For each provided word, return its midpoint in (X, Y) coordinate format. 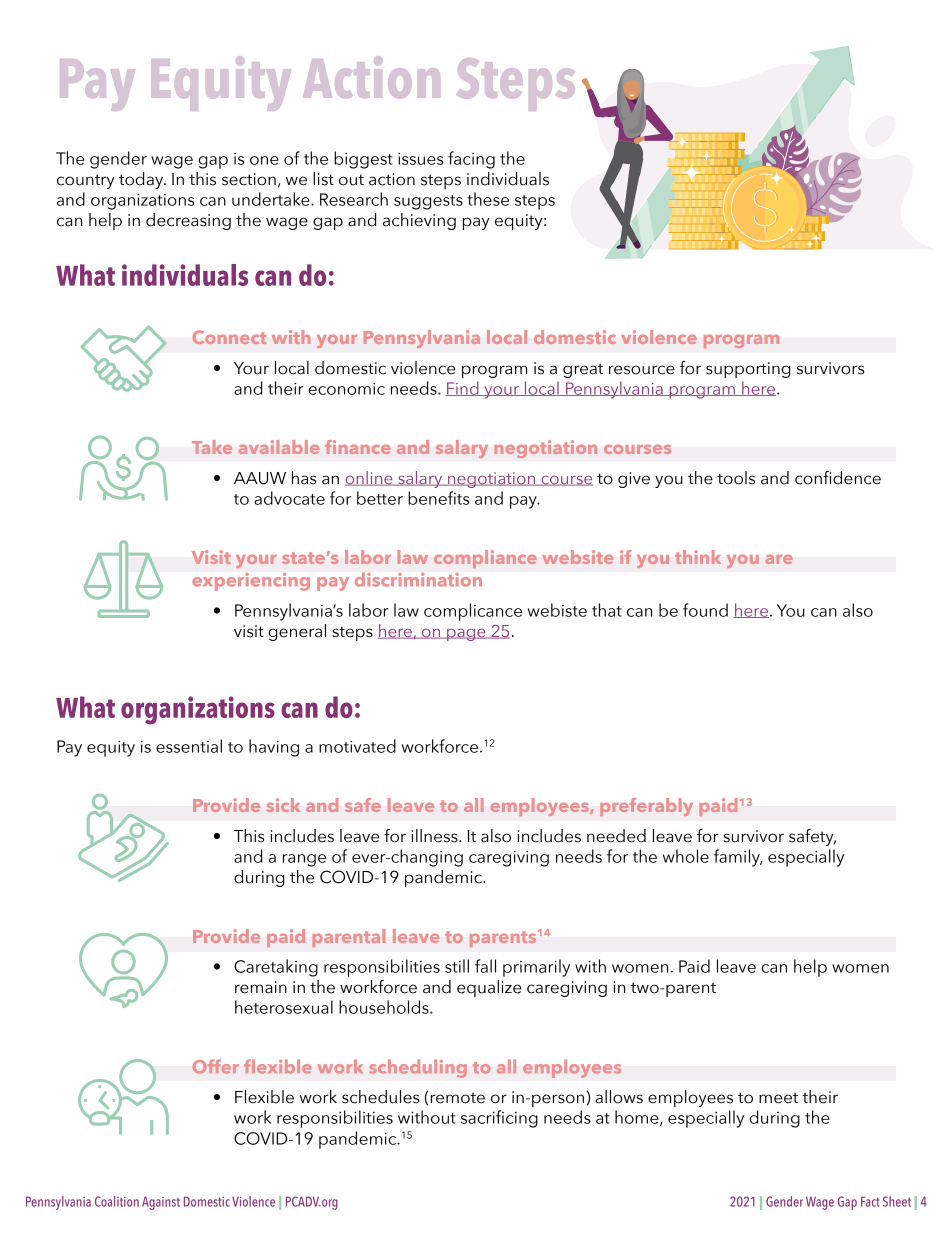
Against (161, 1203)
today (142, 180)
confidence (838, 478)
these (488, 199)
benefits (438, 498)
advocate (289, 498)
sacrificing (499, 1119)
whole (686, 856)
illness (435, 836)
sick (283, 805)
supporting (748, 370)
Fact (870, 1201)
